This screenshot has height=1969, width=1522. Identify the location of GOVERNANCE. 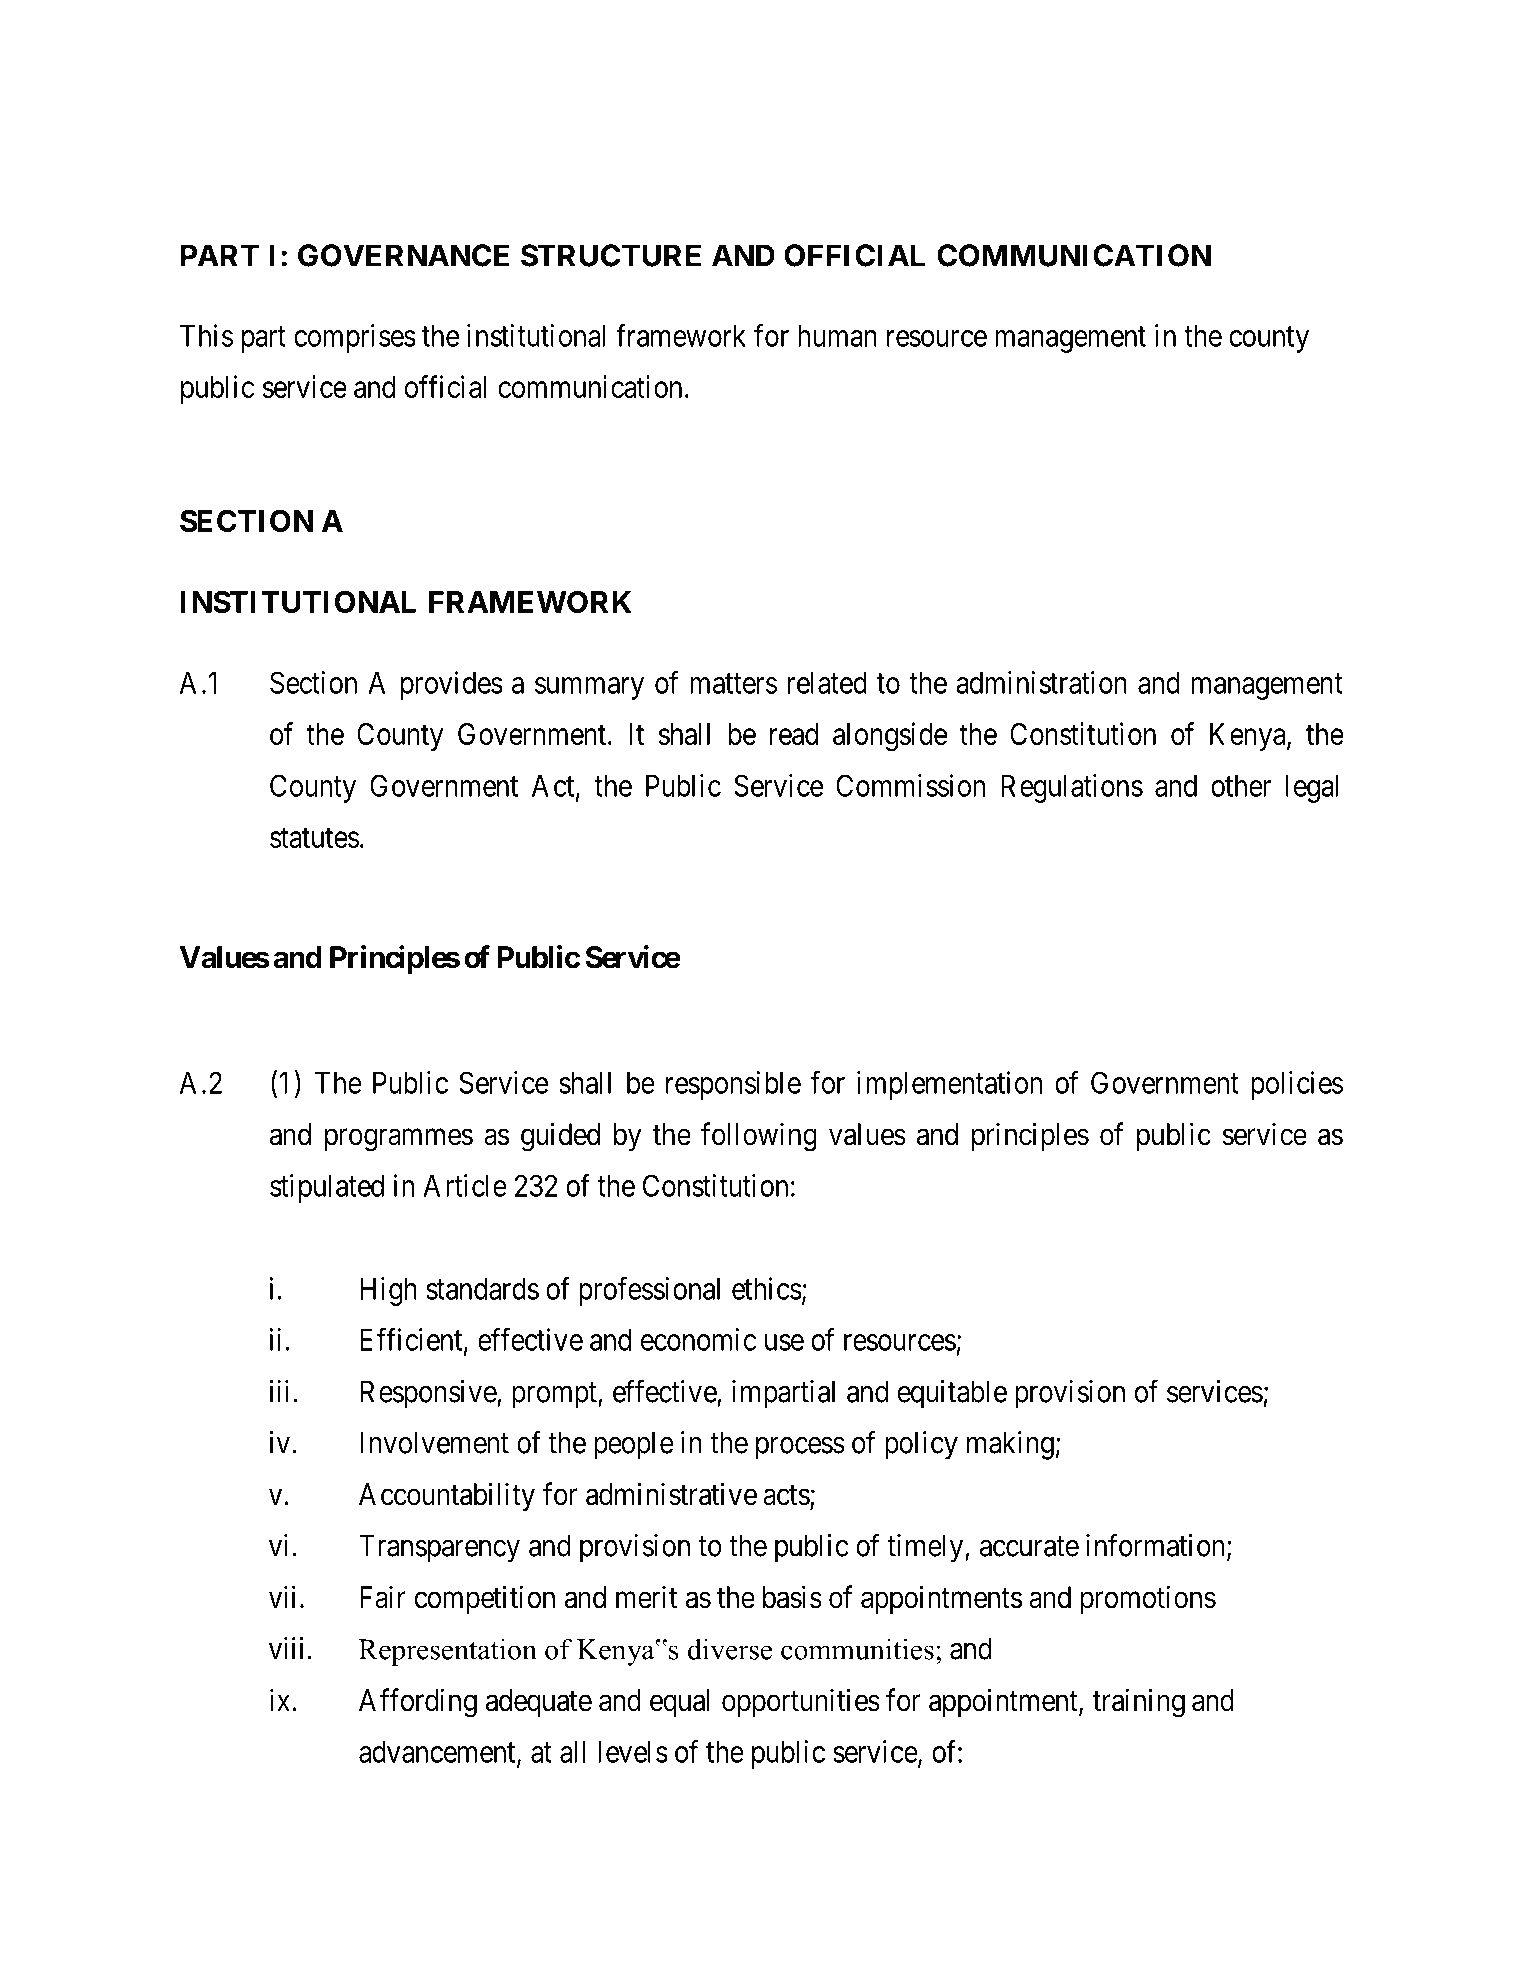
(403, 255).
